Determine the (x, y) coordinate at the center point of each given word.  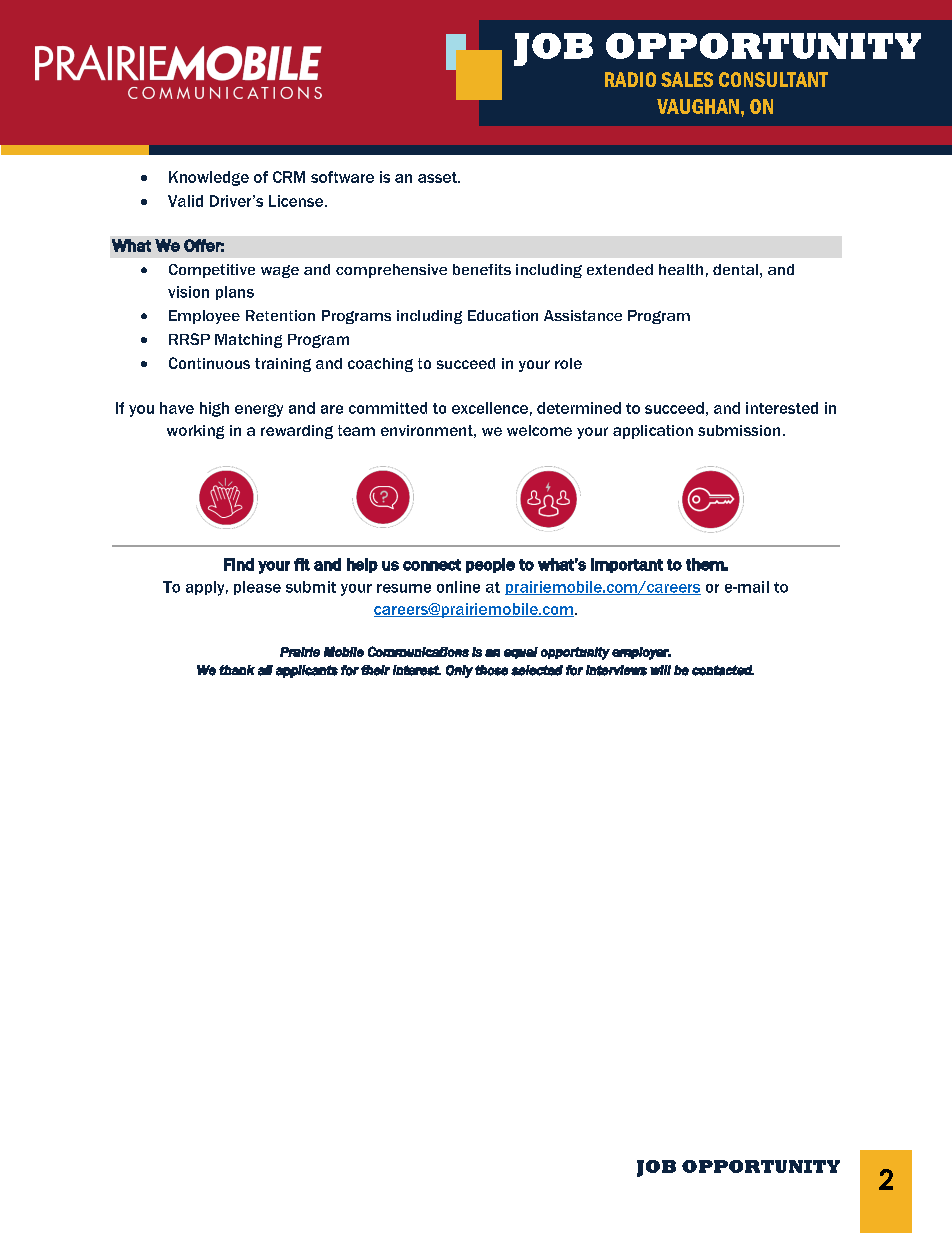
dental (735, 269)
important (627, 565)
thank (237, 670)
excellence (490, 408)
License (297, 201)
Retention (280, 315)
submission (739, 430)
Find (239, 564)
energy (259, 410)
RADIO (630, 79)
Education (503, 315)
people (490, 565)
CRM (289, 177)
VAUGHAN (698, 106)
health (681, 269)
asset (438, 177)
